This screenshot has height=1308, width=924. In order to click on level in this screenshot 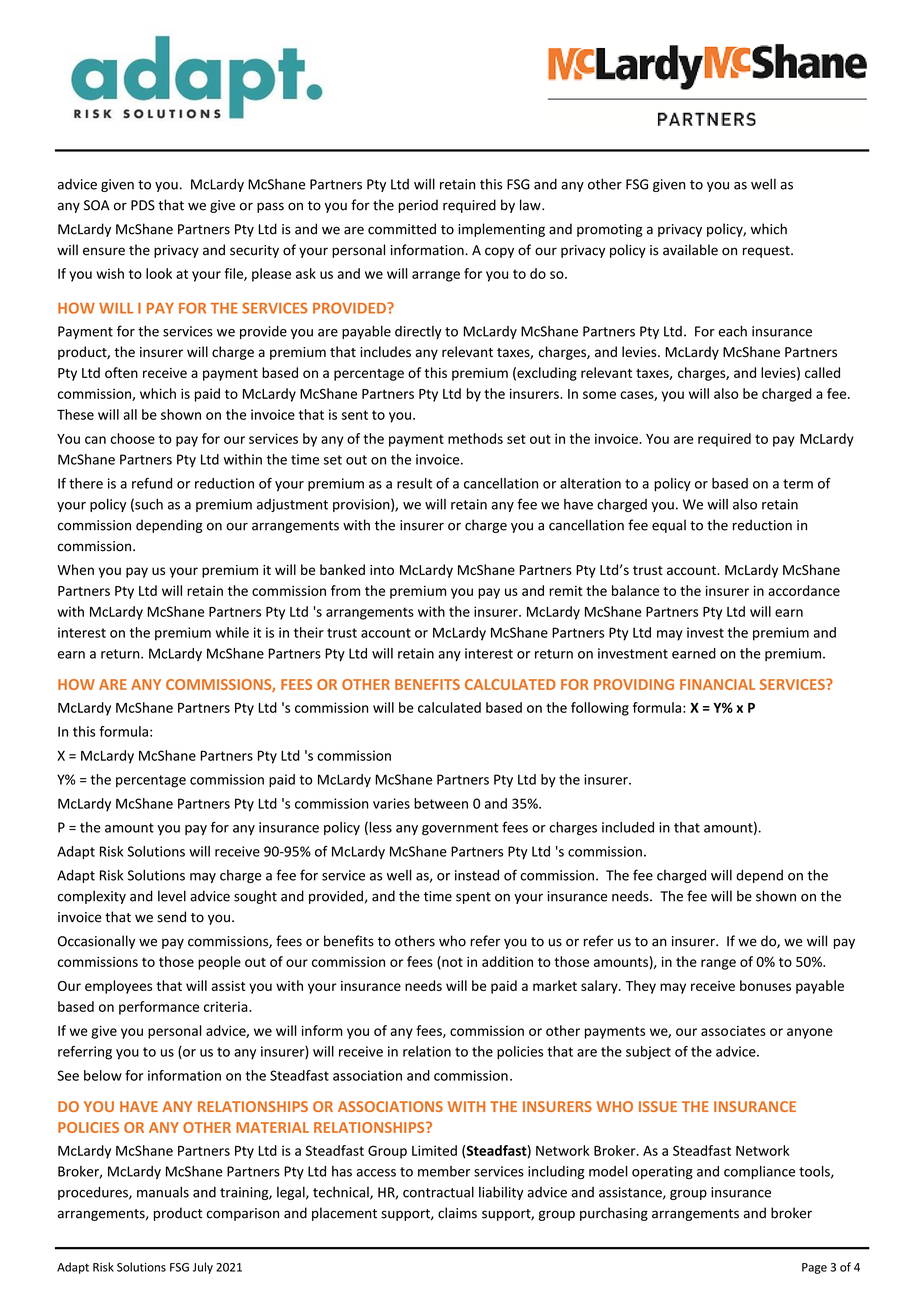, I will do `click(172, 896)`.
